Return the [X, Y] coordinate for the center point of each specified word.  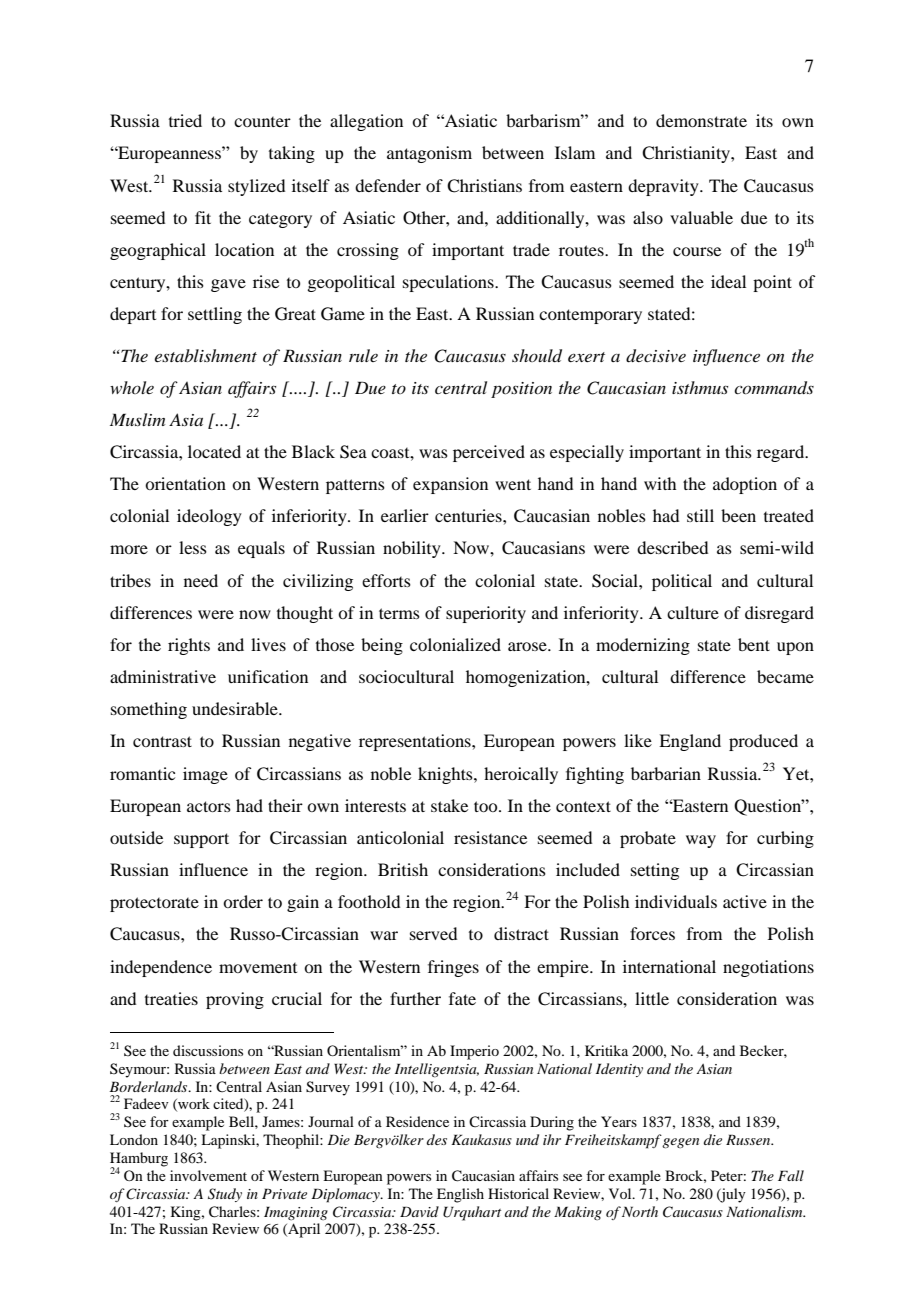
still [700, 515]
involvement [208, 1175]
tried [185, 120]
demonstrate [701, 120]
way [701, 841]
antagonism [429, 154]
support [201, 840]
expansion [450, 485]
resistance [490, 837]
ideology [209, 517]
